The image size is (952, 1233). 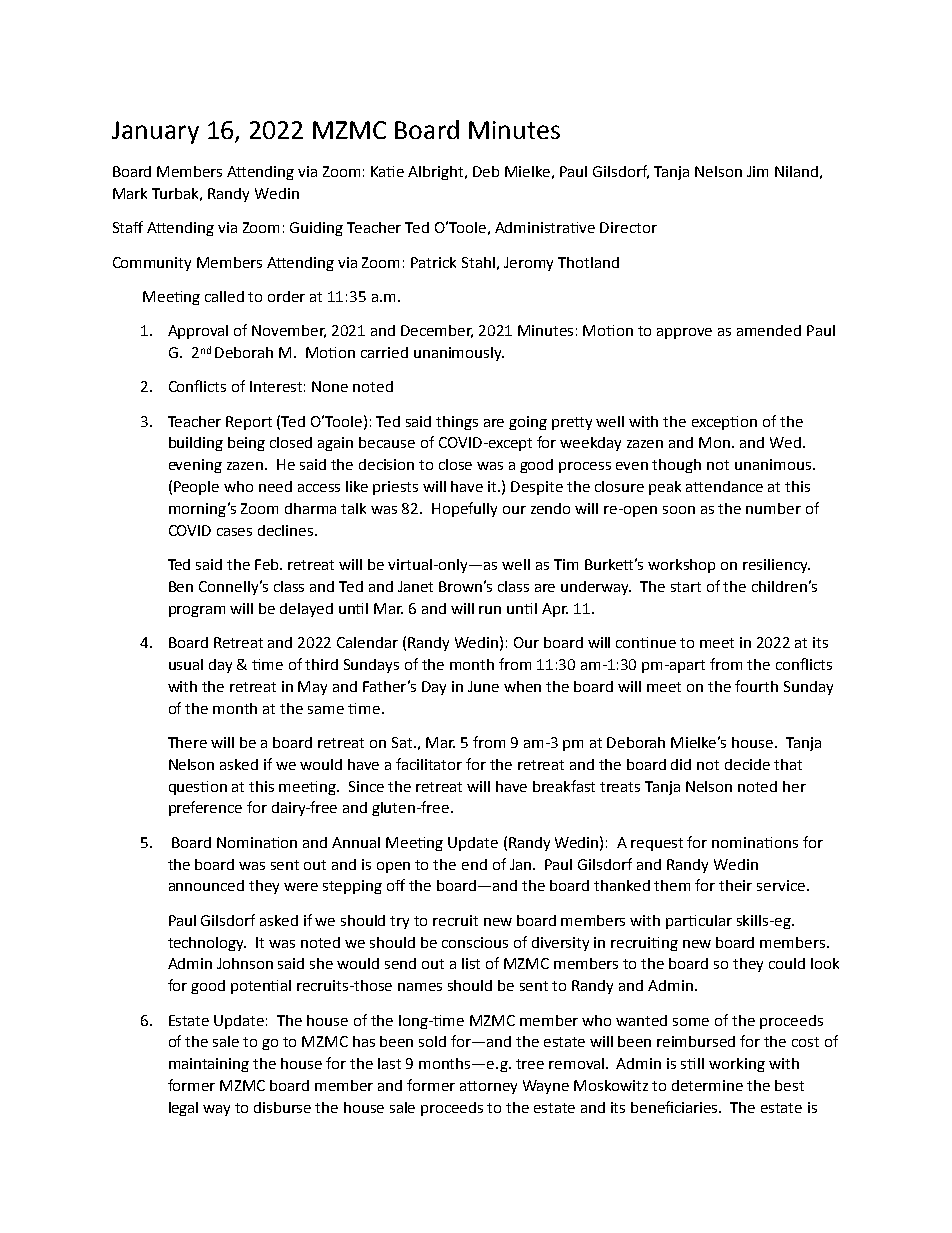 I want to click on facilitator, so click(x=429, y=764).
